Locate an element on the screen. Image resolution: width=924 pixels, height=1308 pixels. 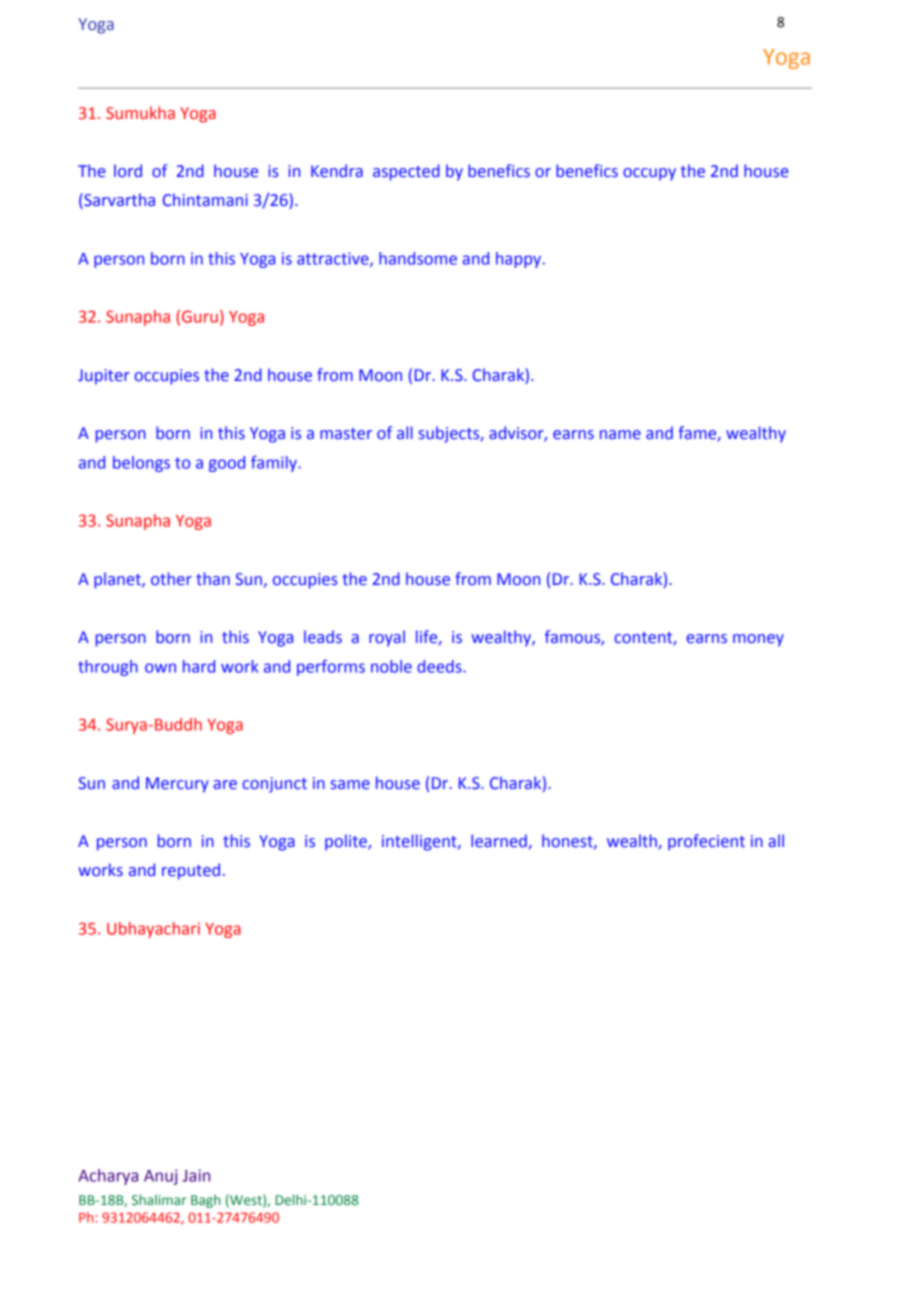
lord is located at coordinates (128, 170).
